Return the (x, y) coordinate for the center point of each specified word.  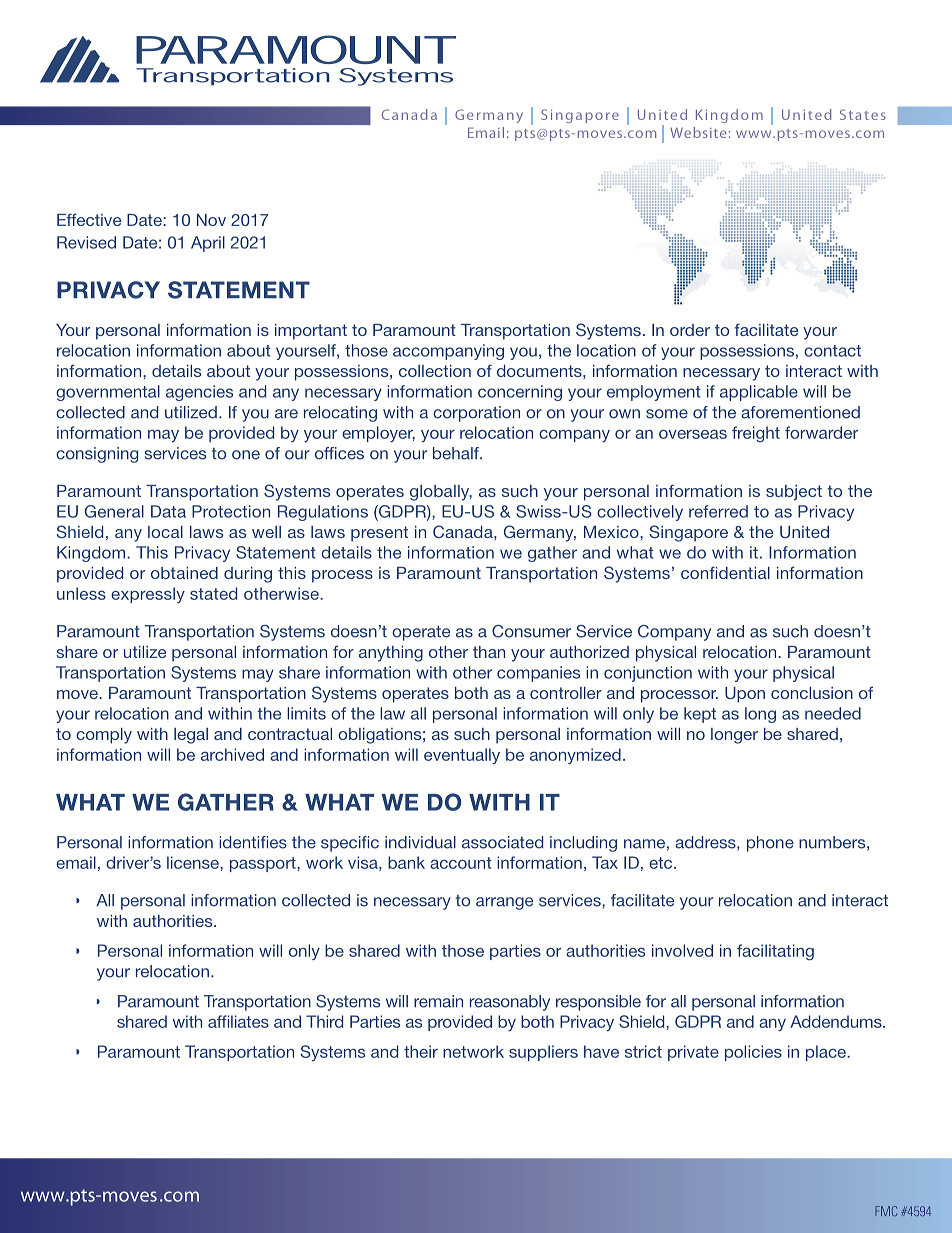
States (863, 114)
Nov (211, 220)
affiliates (238, 1021)
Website (698, 132)
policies (753, 1053)
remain (438, 1001)
